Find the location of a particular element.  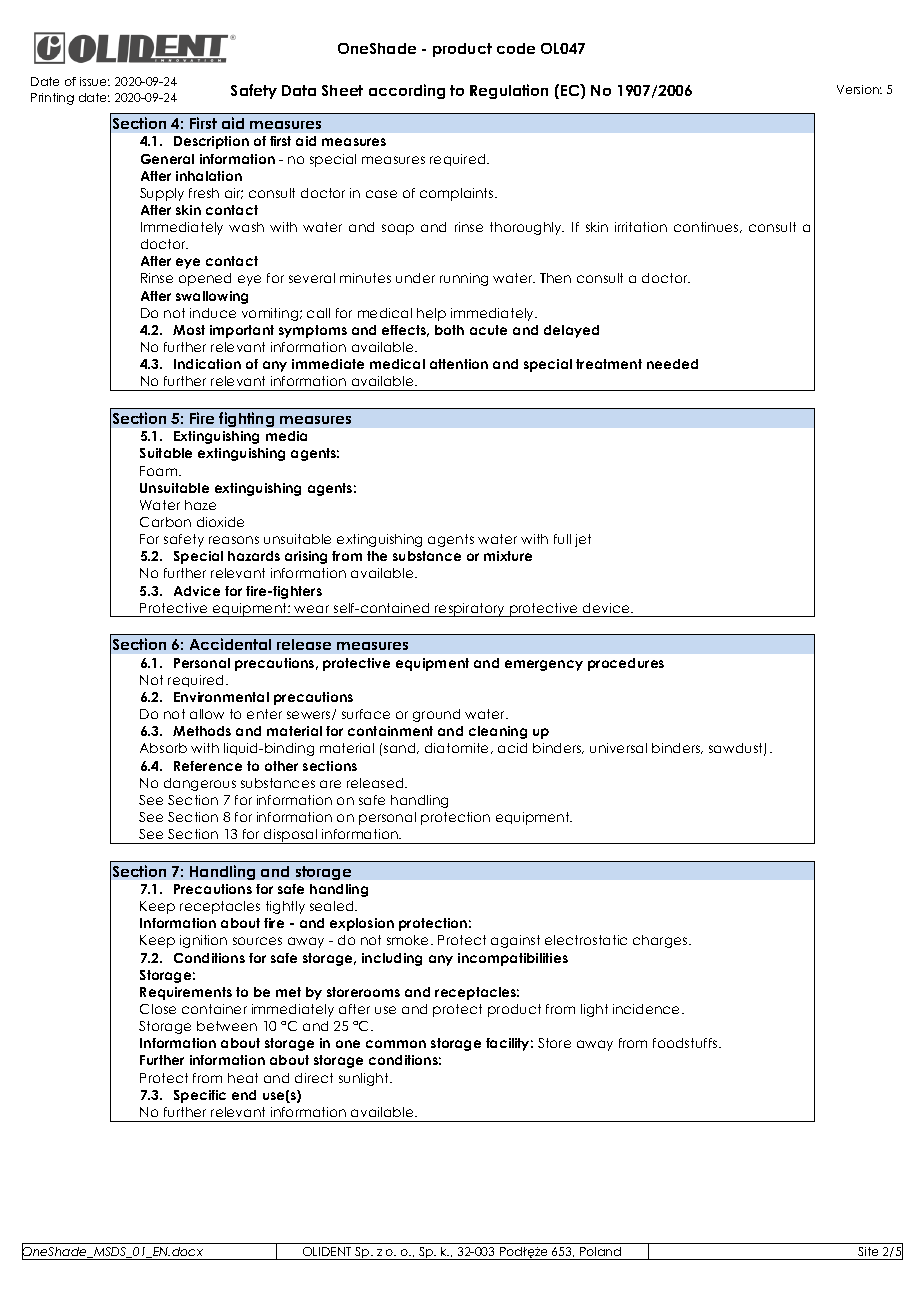

Most is located at coordinates (189, 330).
